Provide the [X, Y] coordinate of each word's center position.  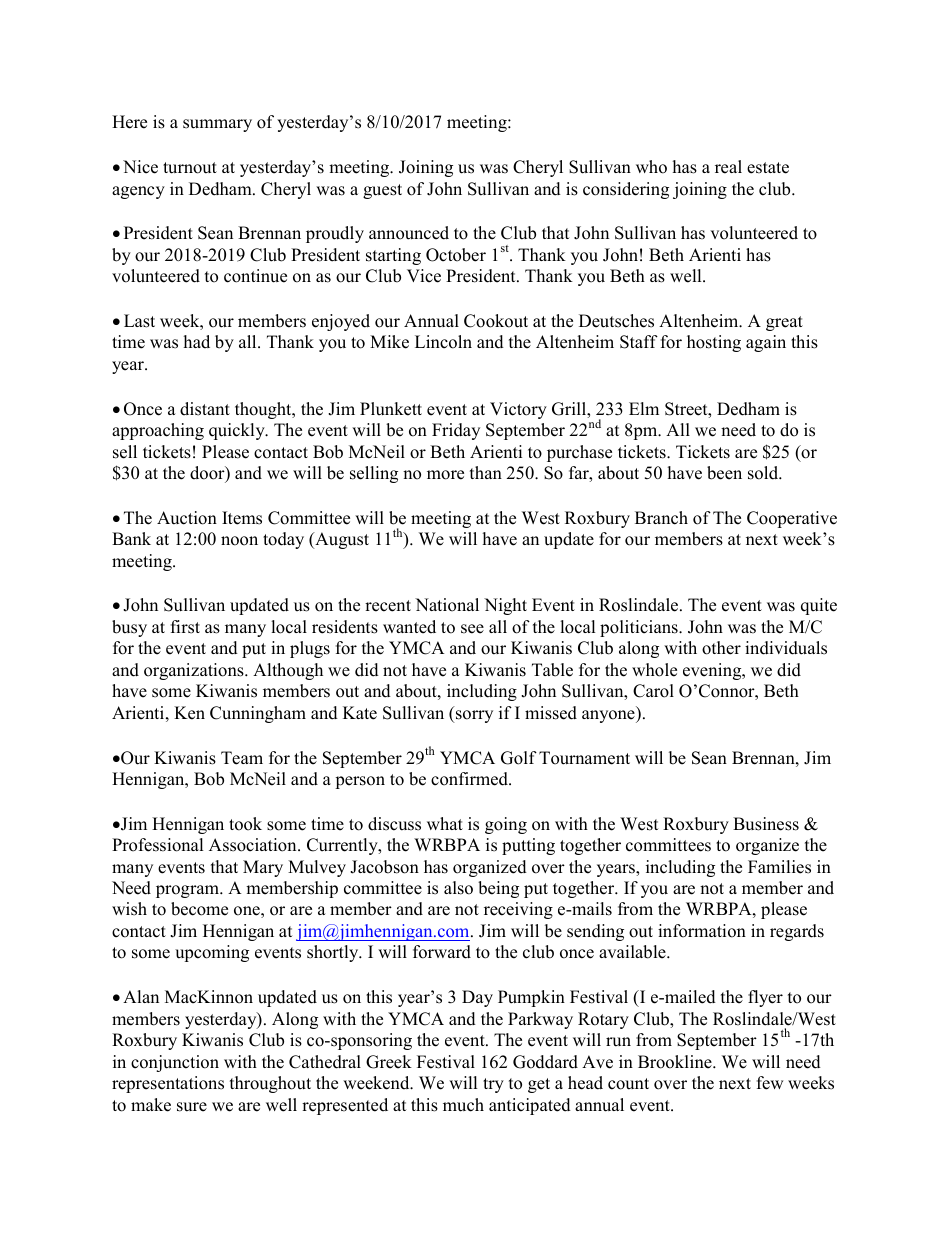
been [724, 473]
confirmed [470, 779]
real [728, 167]
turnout [190, 168]
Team [242, 758]
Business [766, 824]
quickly [238, 431]
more [445, 475]
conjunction [175, 1063]
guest [382, 191]
